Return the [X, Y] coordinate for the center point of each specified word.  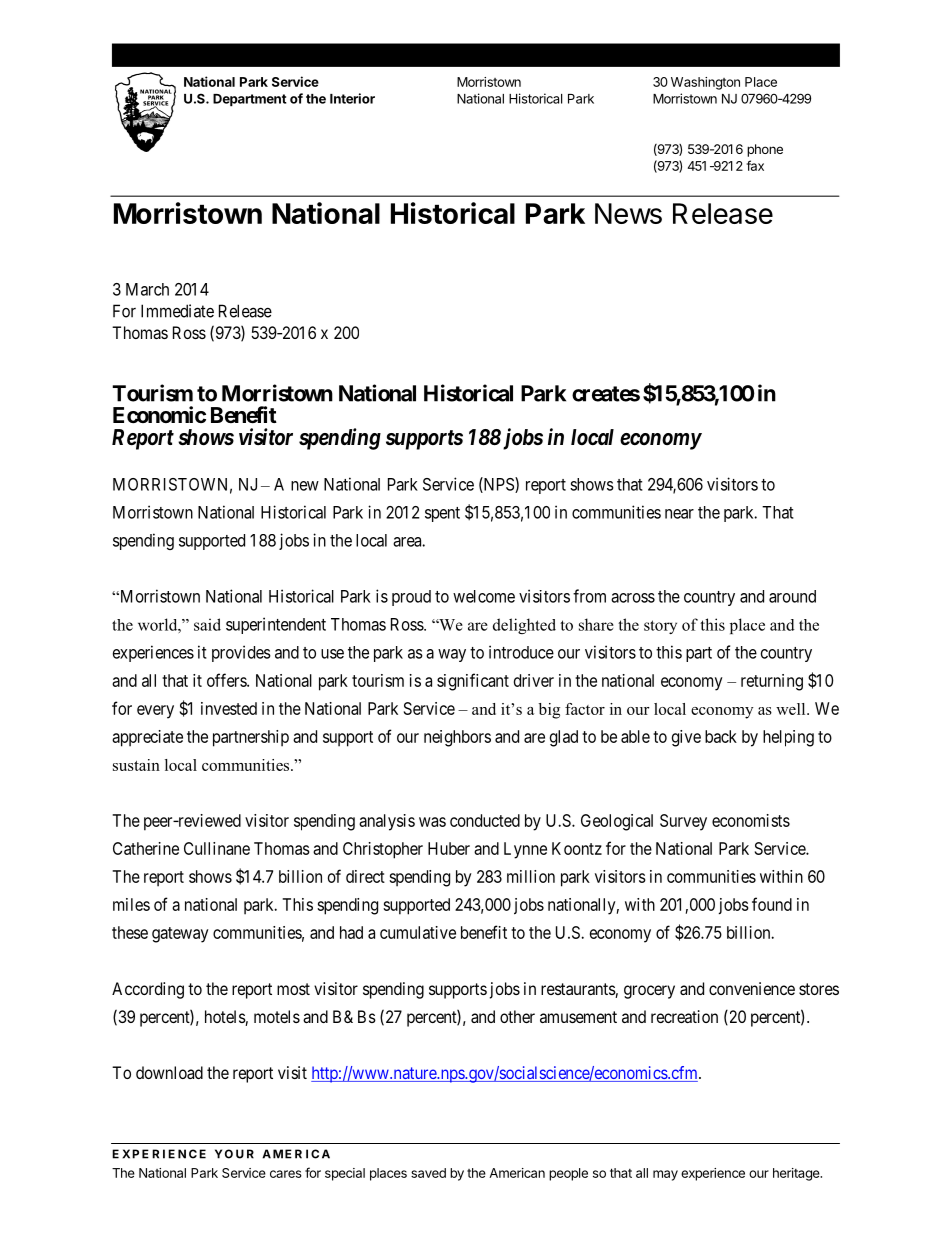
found [772, 904]
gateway [180, 935]
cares [286, 1174]
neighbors [457, 738]
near [679, 514]
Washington [705, 83]
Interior [352, 98]
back [721, 736]
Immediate [177, 311]
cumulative [418, 932]
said [207, 624]
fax [755, 165]
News [628, 213]
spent [442, 514]
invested [229, 708]
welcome [484, 596]
